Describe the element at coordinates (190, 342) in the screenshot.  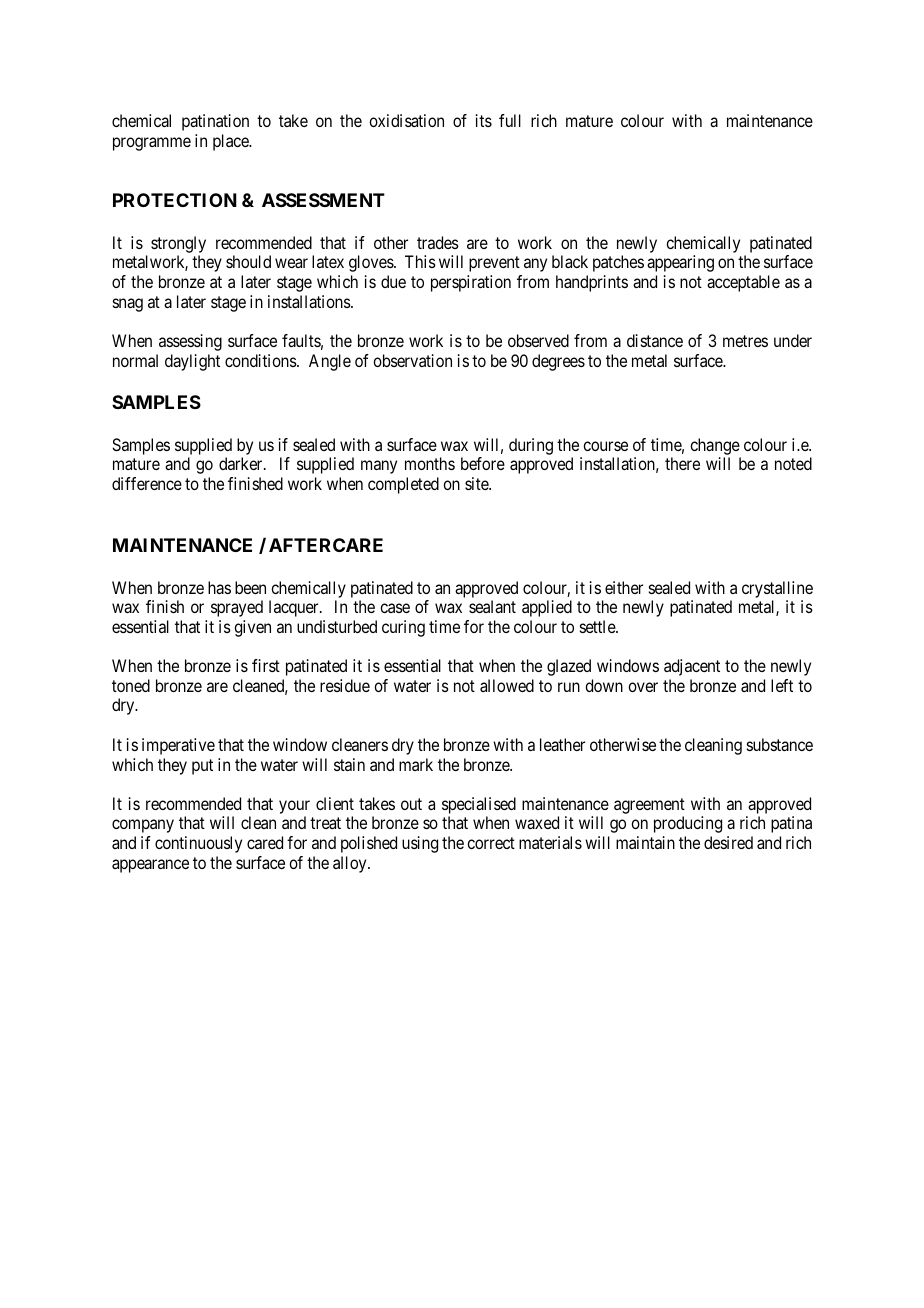
I see `assessing` at that location.
